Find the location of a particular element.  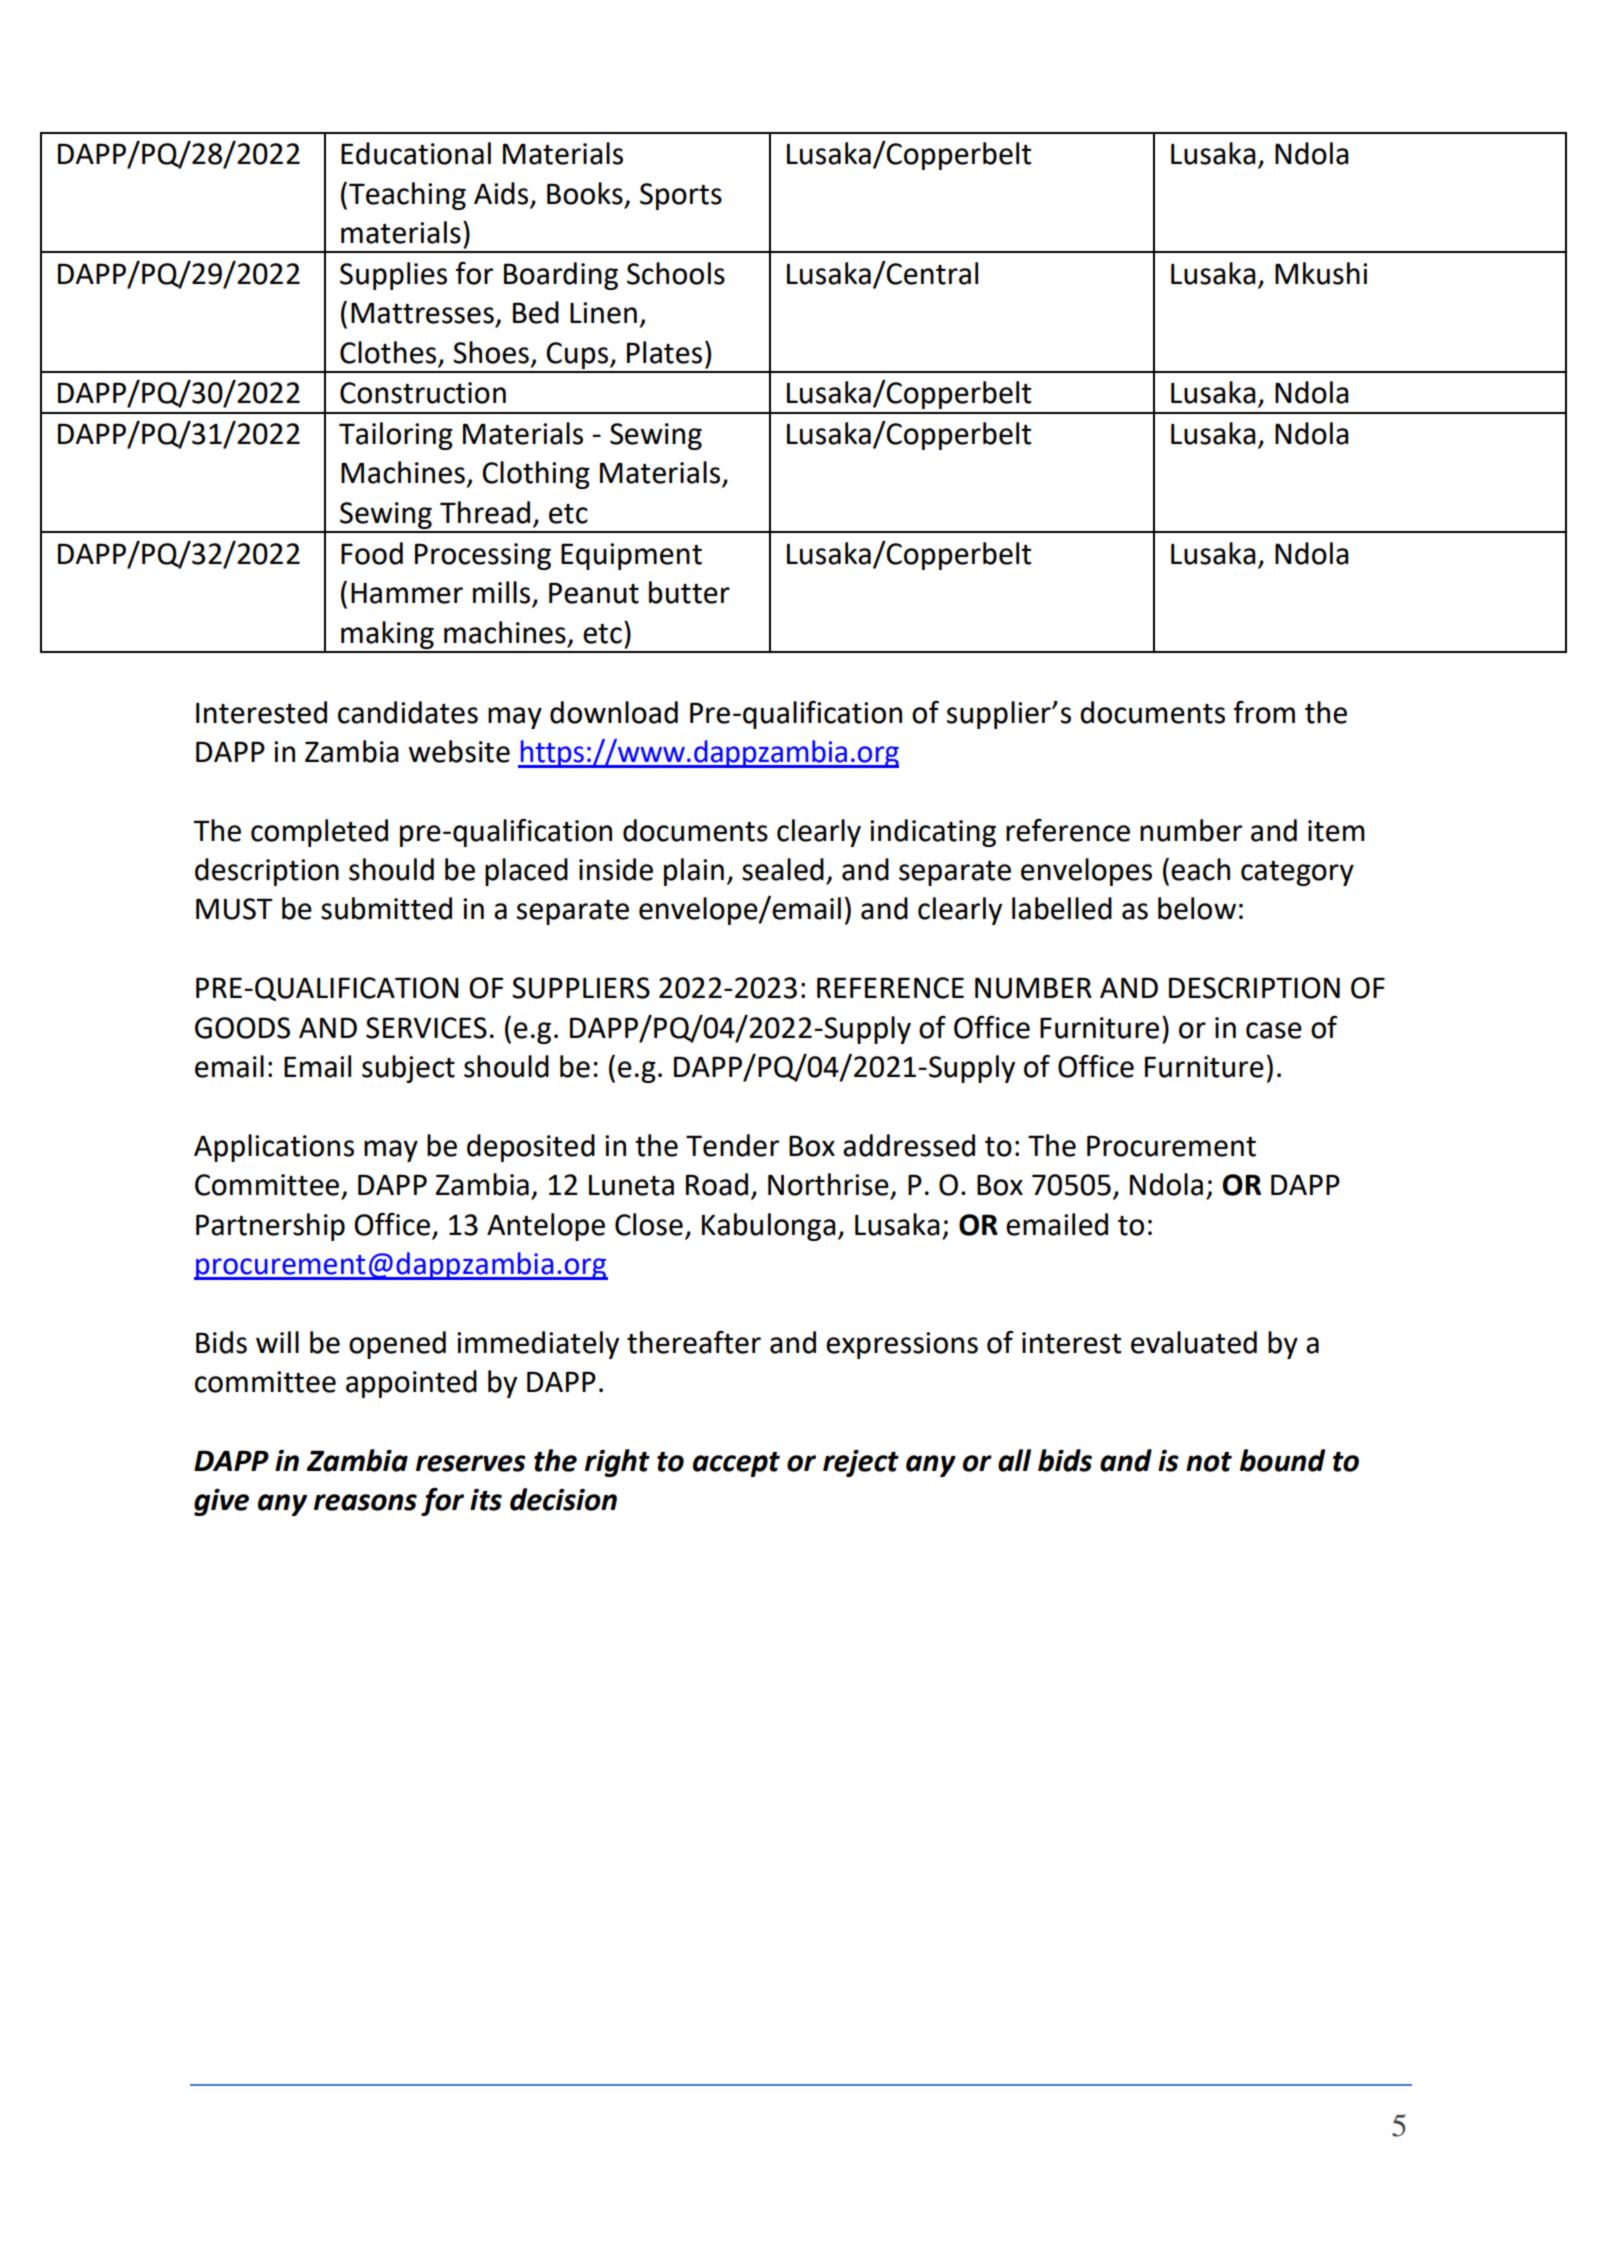

Schools is located at coordinates (676, 273).
